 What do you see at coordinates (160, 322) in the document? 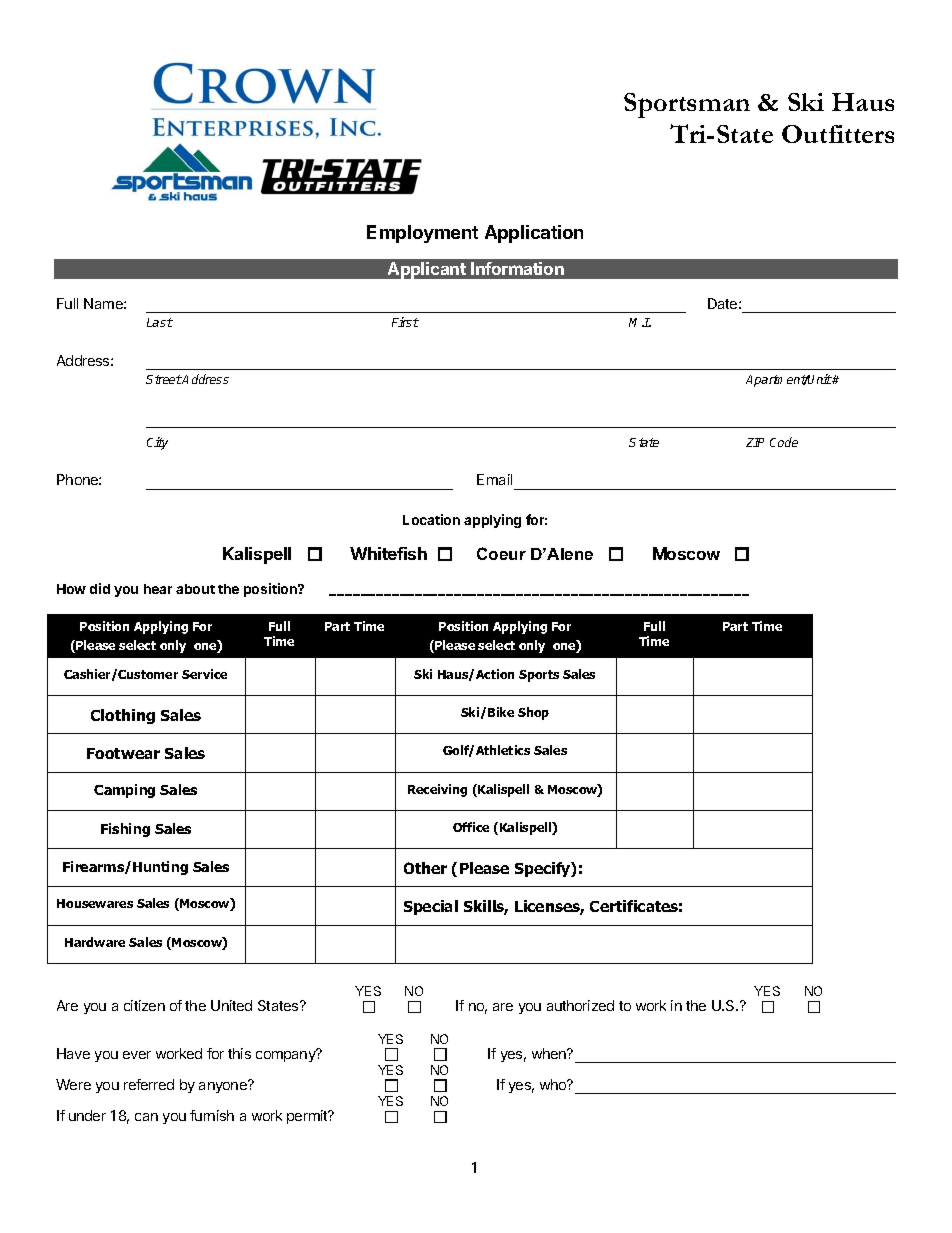
I see `Last` at bounding box center [160, 322].
